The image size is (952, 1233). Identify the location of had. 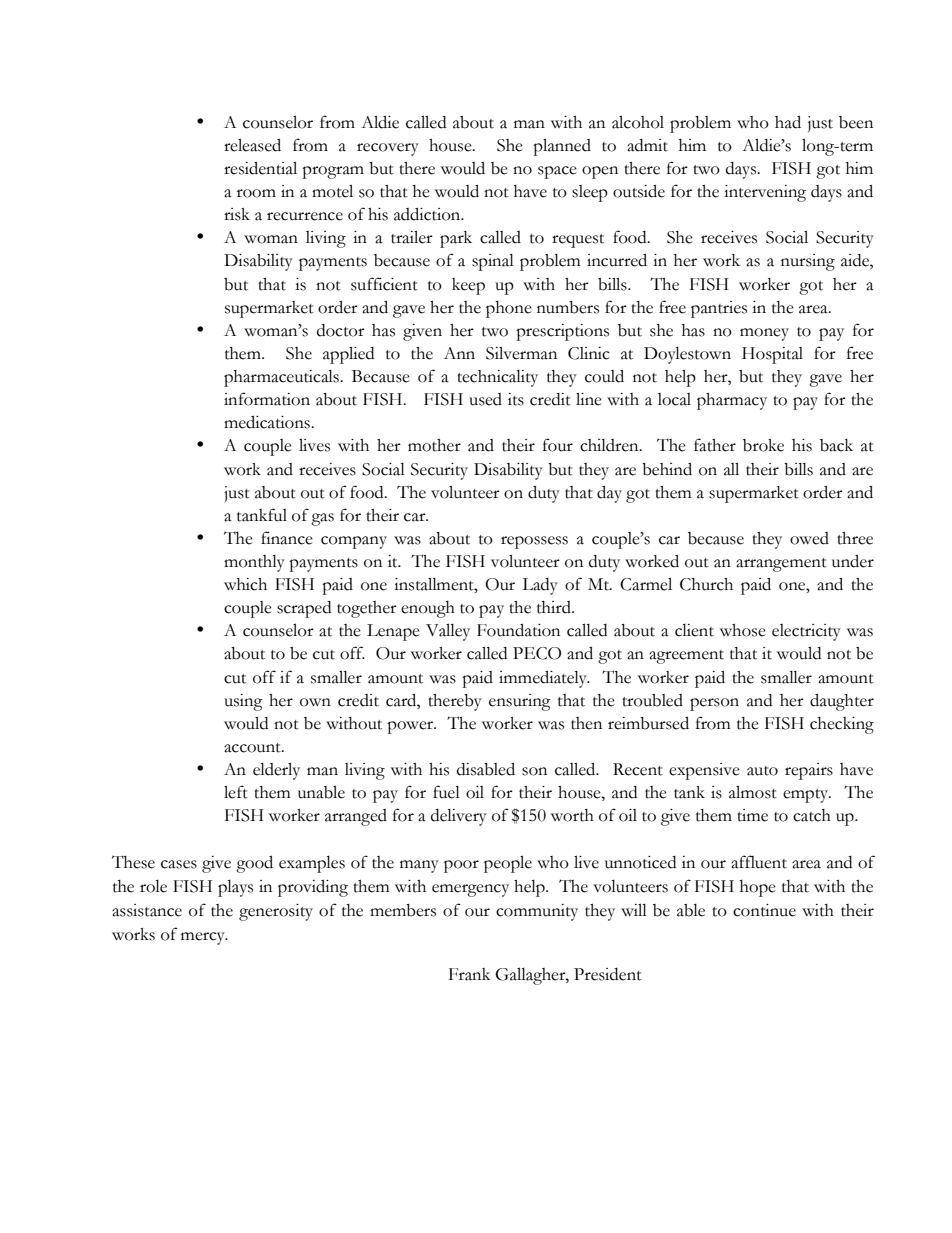
(788, 122).
